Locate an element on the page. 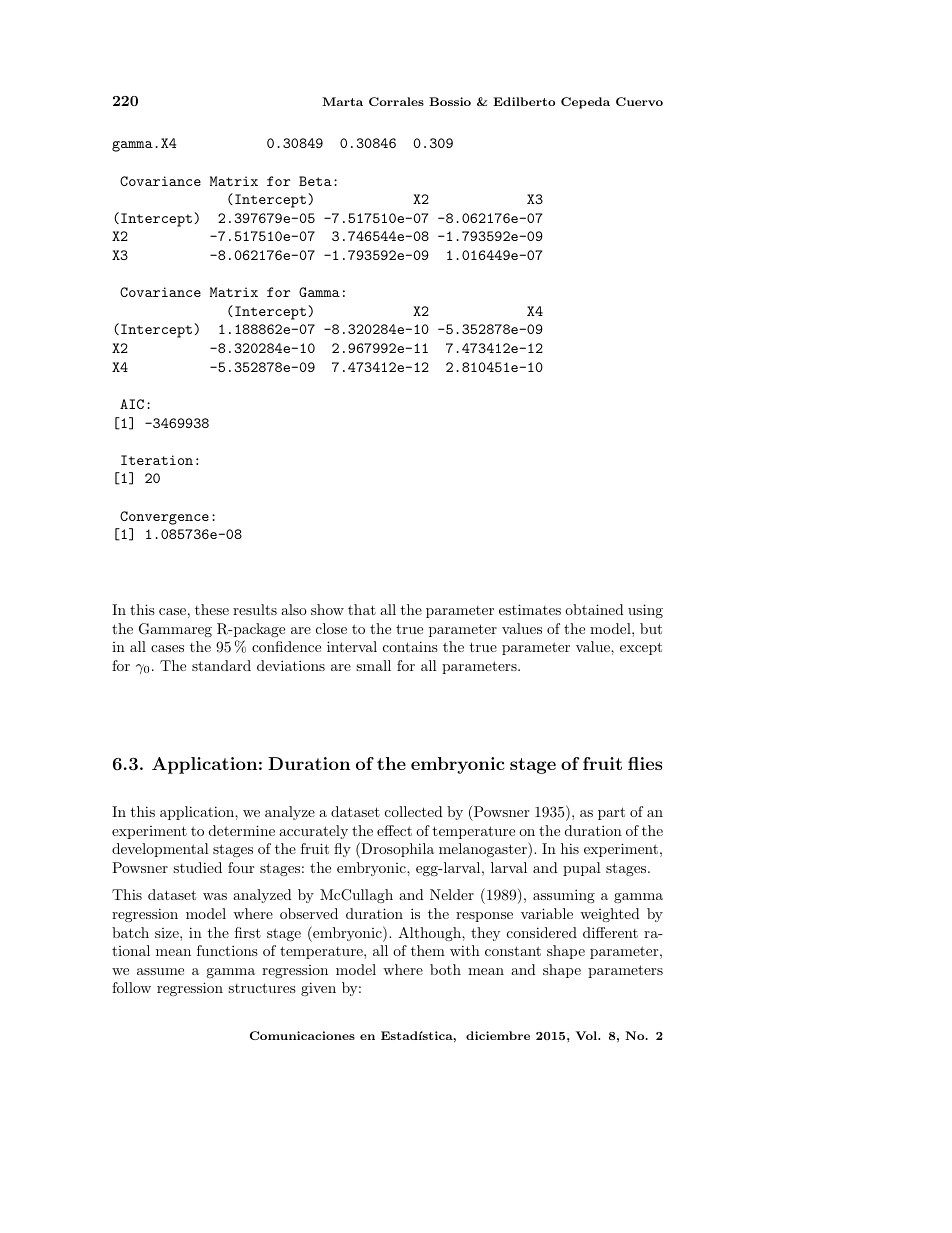  Vol is located at coordinates (587, 1035).
